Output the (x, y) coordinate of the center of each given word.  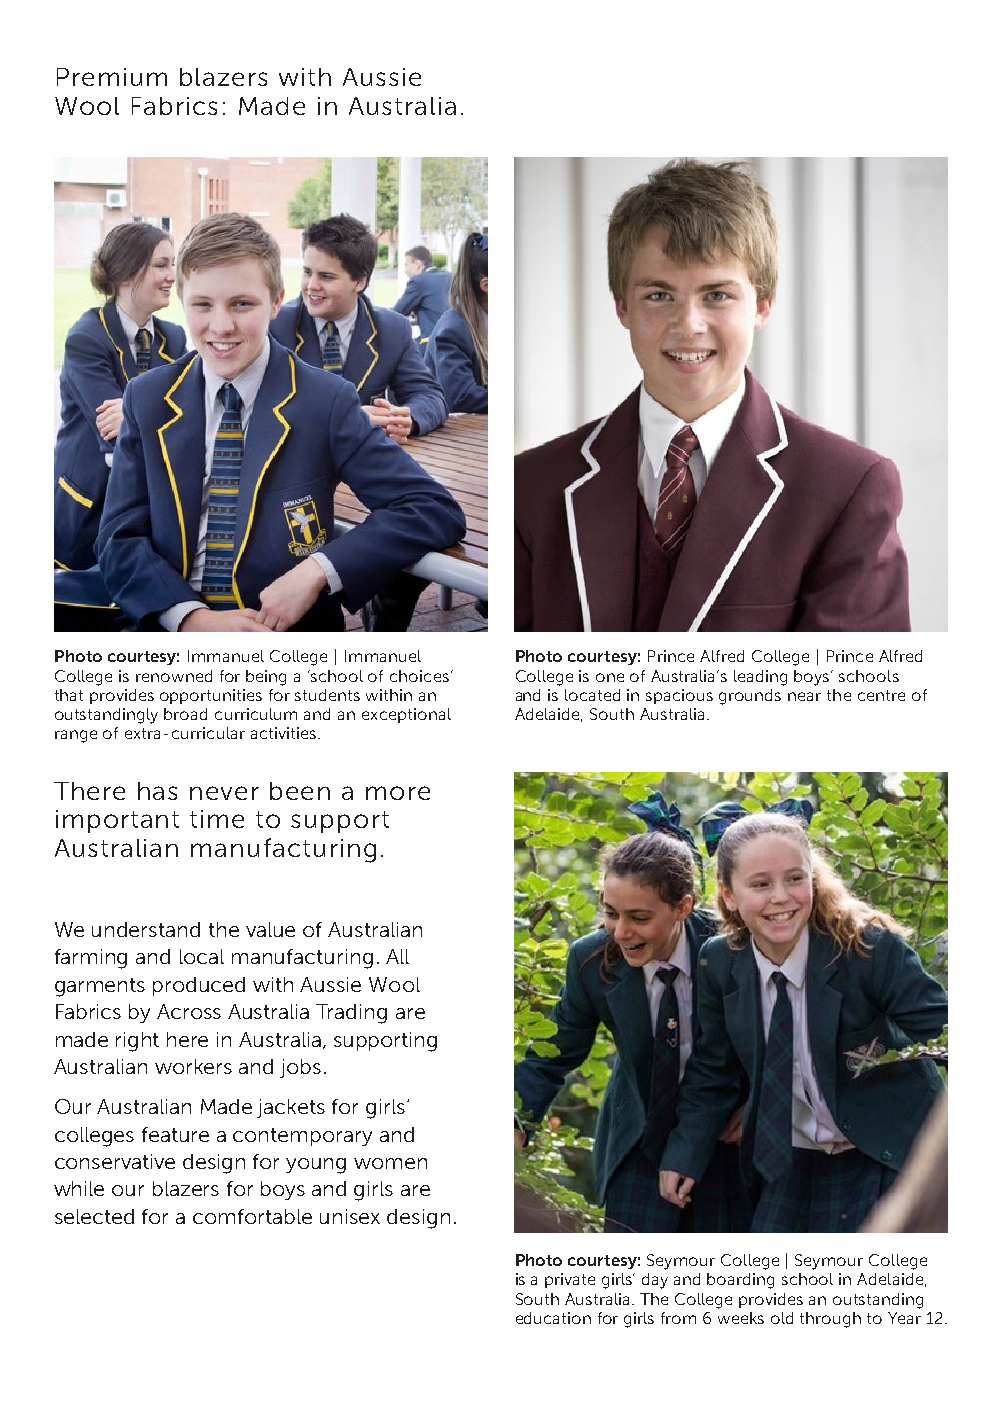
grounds (750, 697)
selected (94, 1216)
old (782, 1318)
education (553, 1318)
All (397, 956)
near (804, 696)
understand (146, 929)
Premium (112, 77)
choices (419, 676)
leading (760, 678)
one (610, 677)
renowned (174, 676)
